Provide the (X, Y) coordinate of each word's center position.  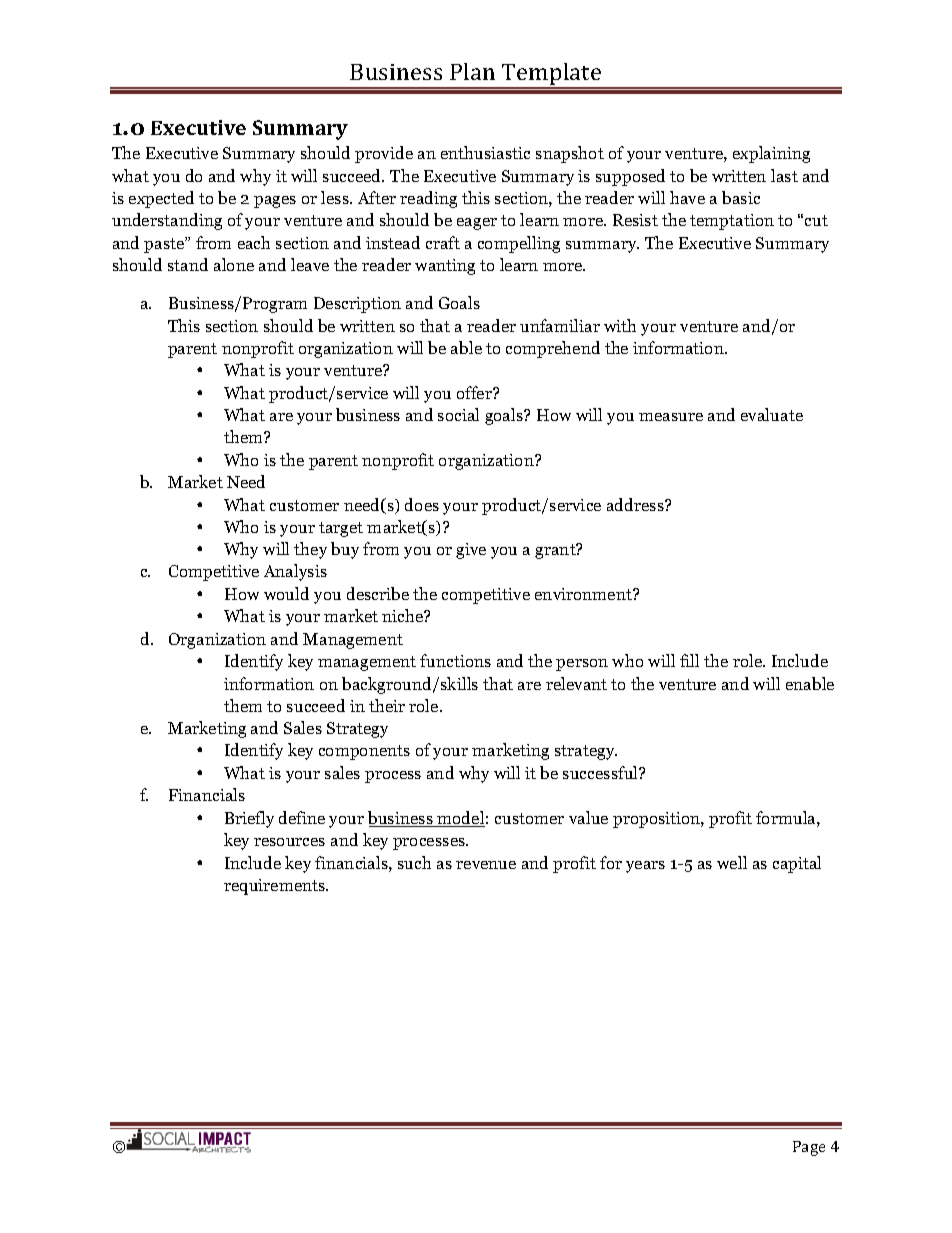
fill (689, 660)
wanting (445, 267)
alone (234, 264)
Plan (472, 71)
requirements (276, 887)
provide (384, 154)
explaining (771, 154)
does (422, 504)
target (341, 529)
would (286, 593)
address (636, 504)
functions (455, 660)
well (732, 862)
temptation (732, 222)
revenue (486, 865)
